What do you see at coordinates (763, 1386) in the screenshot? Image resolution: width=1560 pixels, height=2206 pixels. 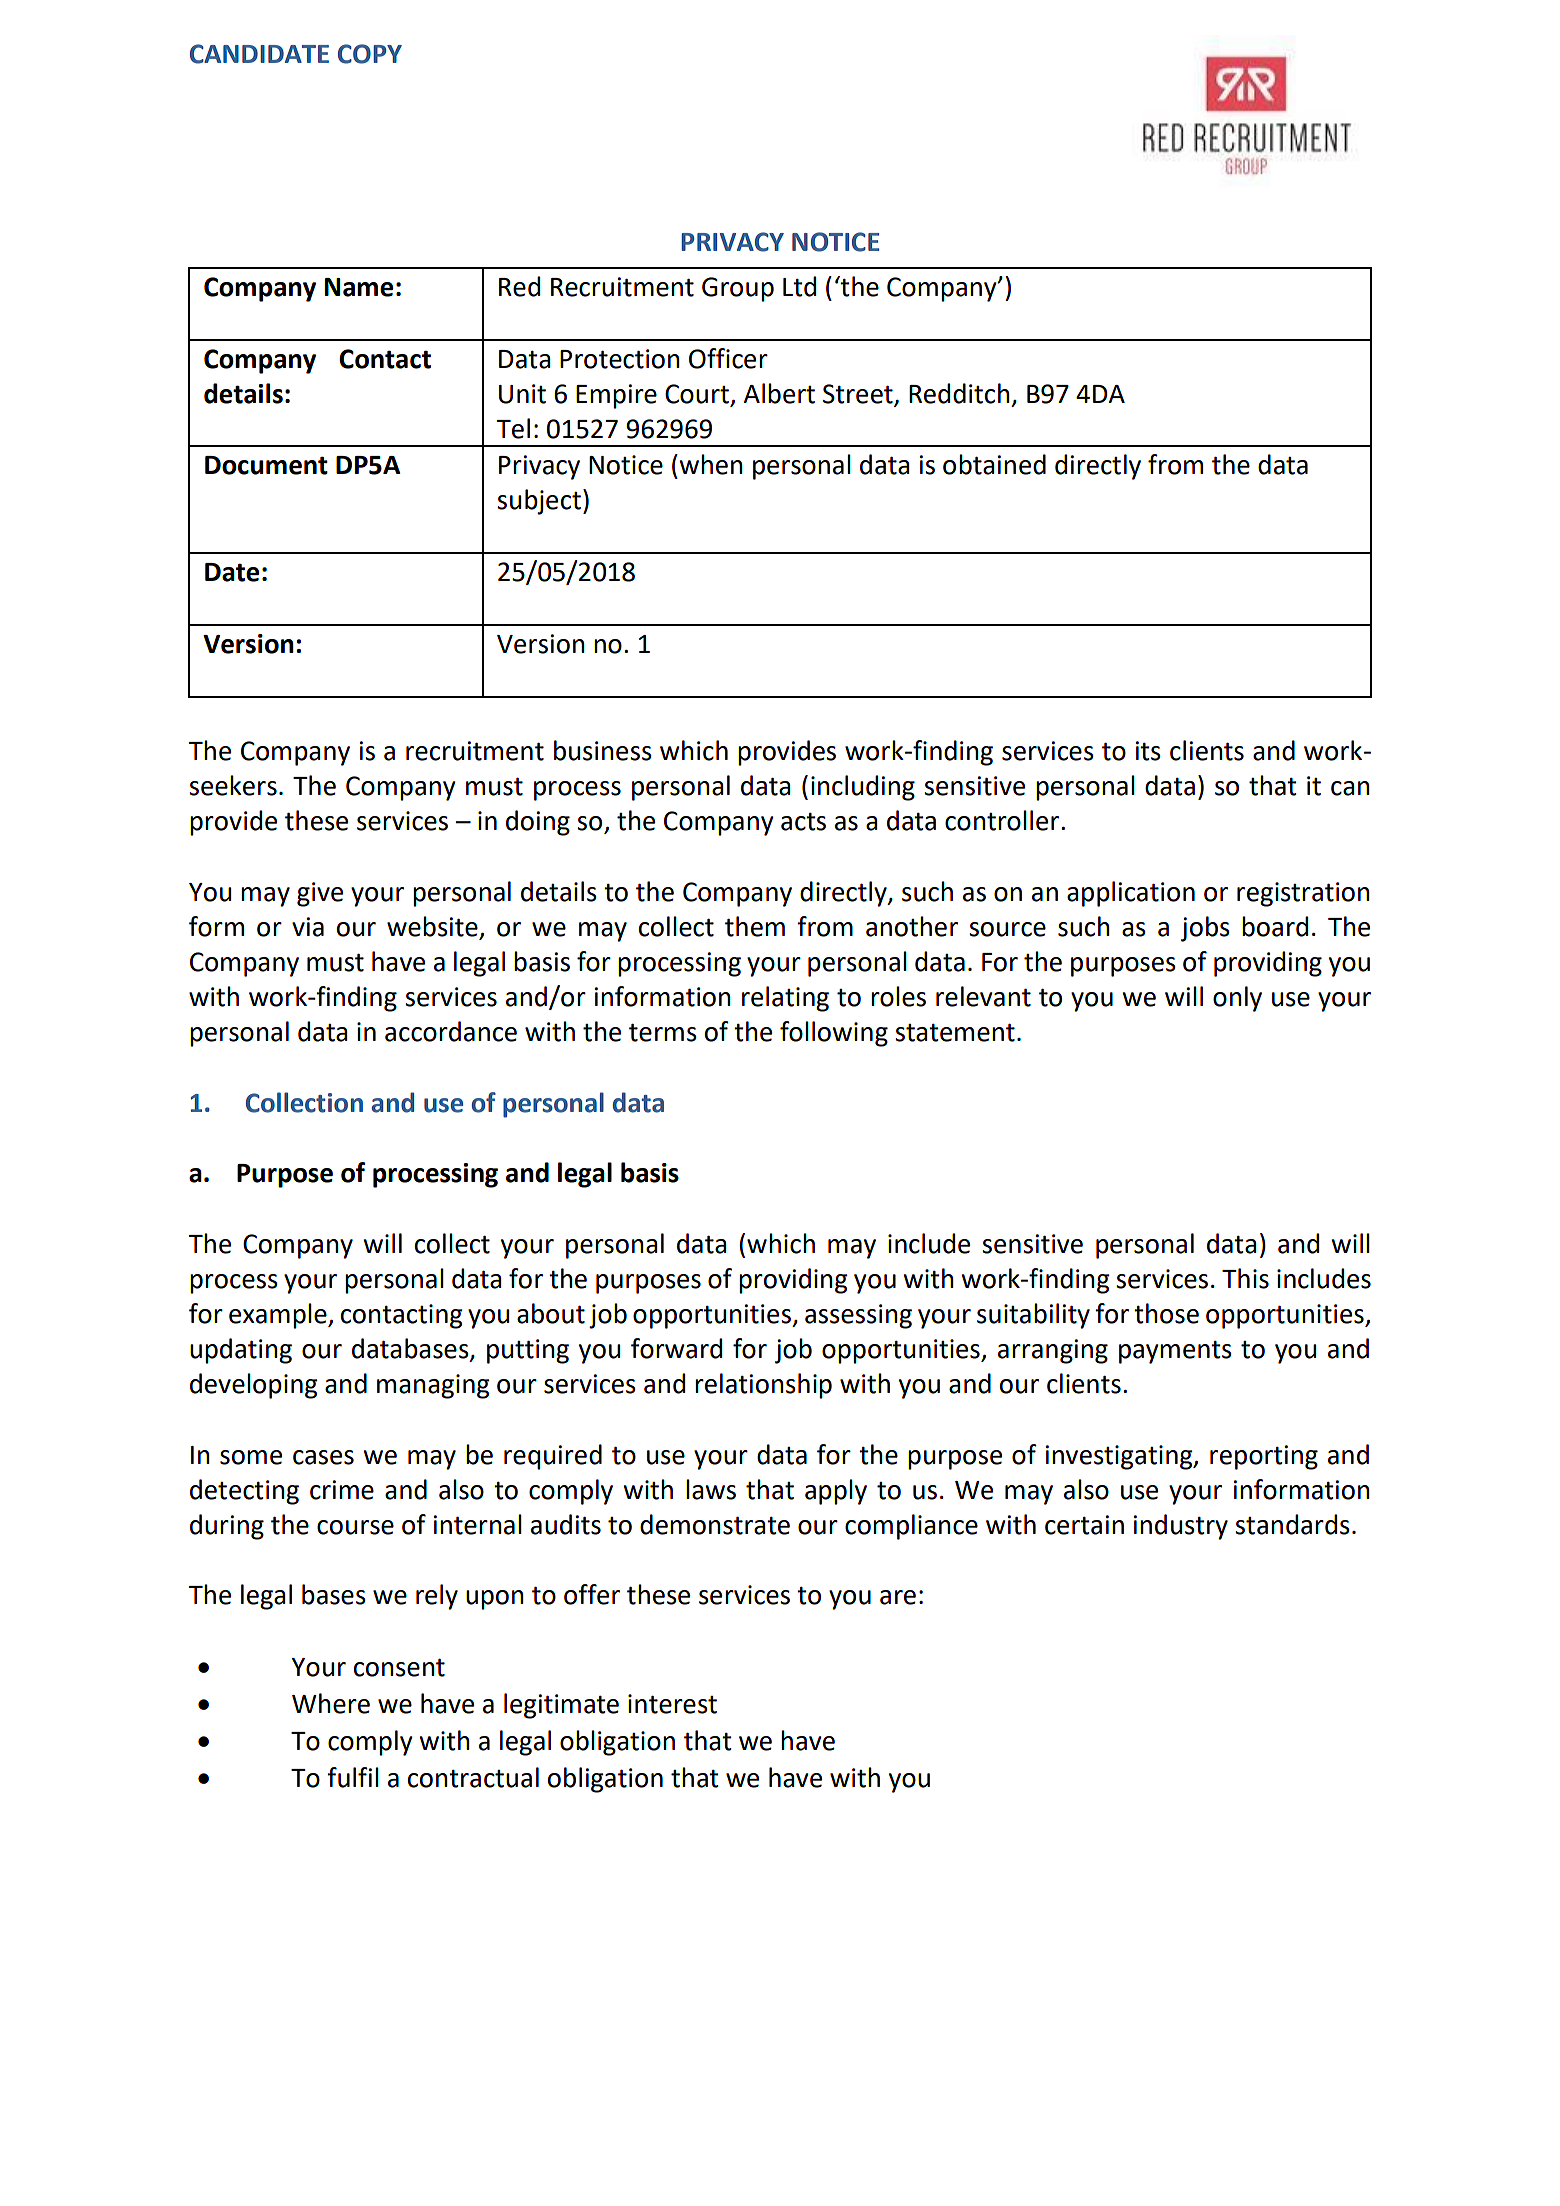 I see `relationship` at bounding box center [763, 1386].
